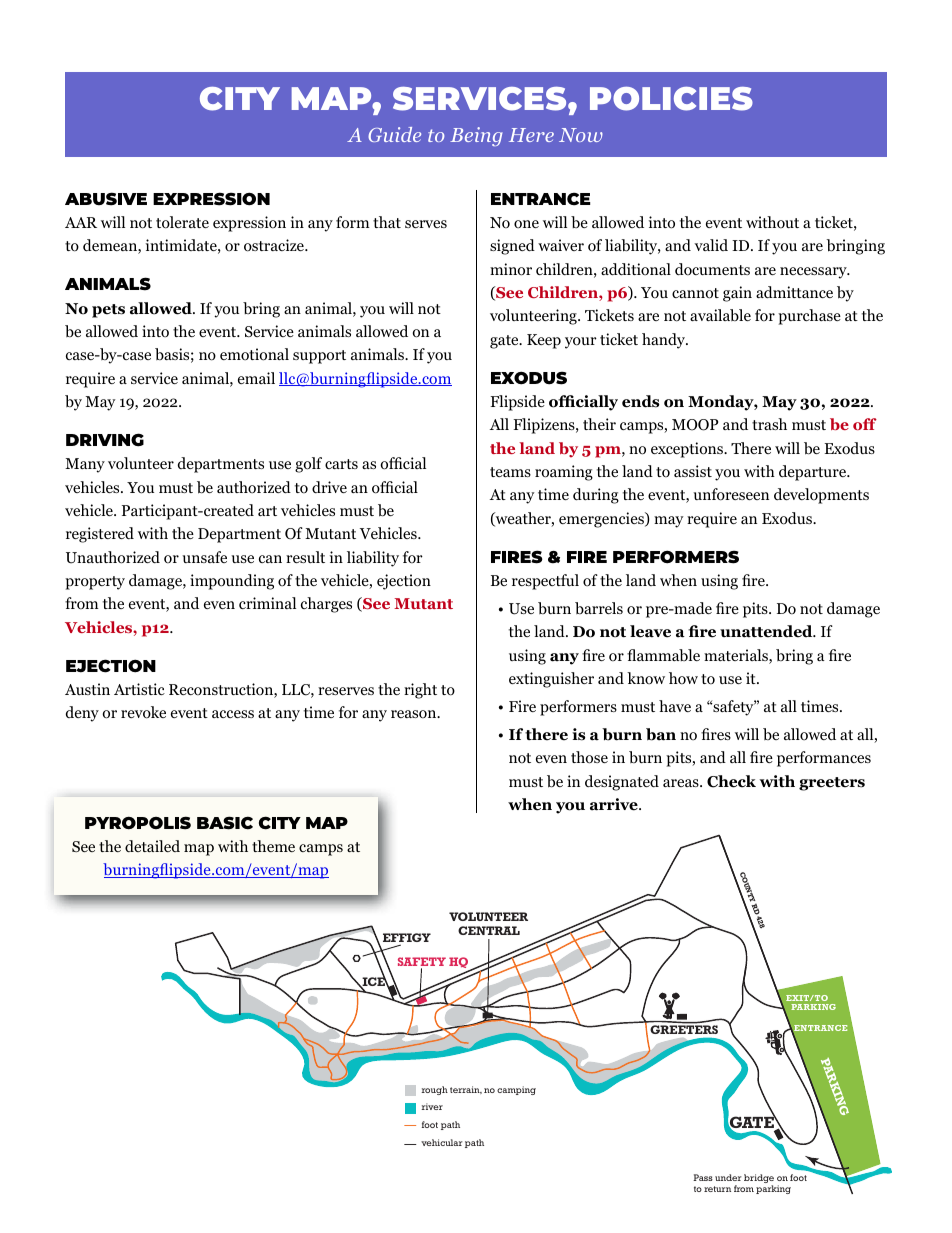  Describe the element at coordinates (731, 781) in the page. I see `Check` at that location.
